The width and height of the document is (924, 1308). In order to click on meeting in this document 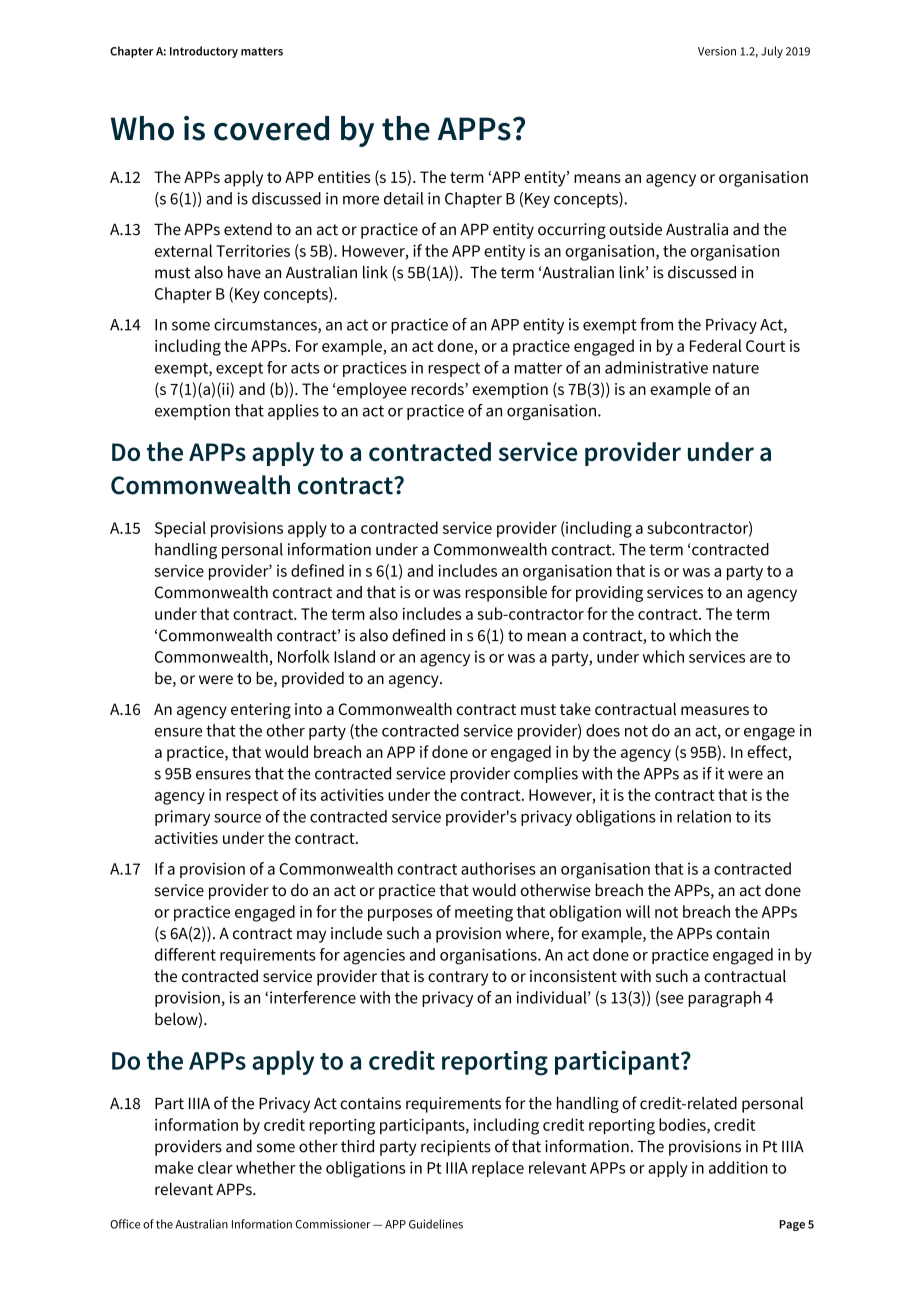, I will do `click(484, 914)`.
